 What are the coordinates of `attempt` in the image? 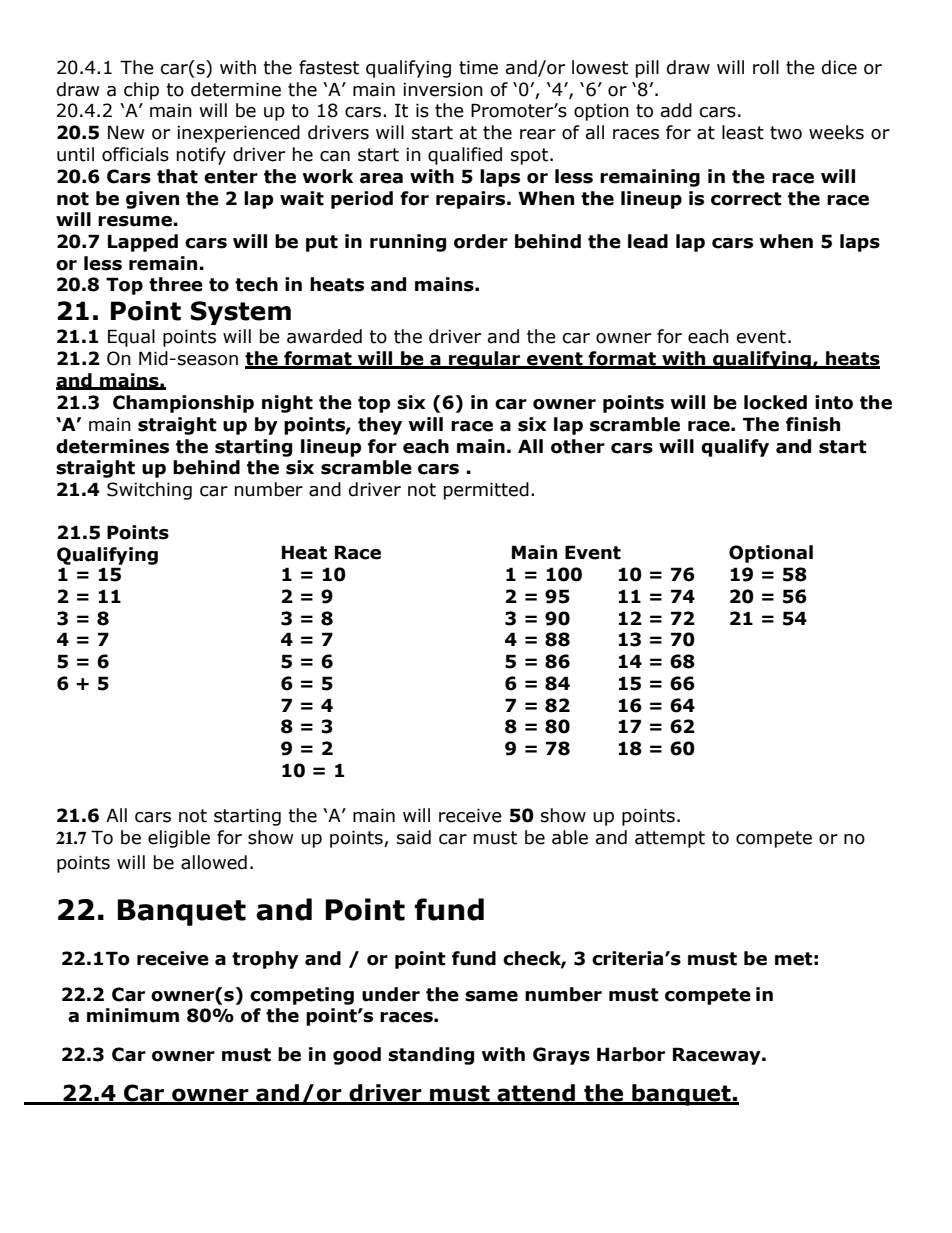 It's located at (670, 839).
